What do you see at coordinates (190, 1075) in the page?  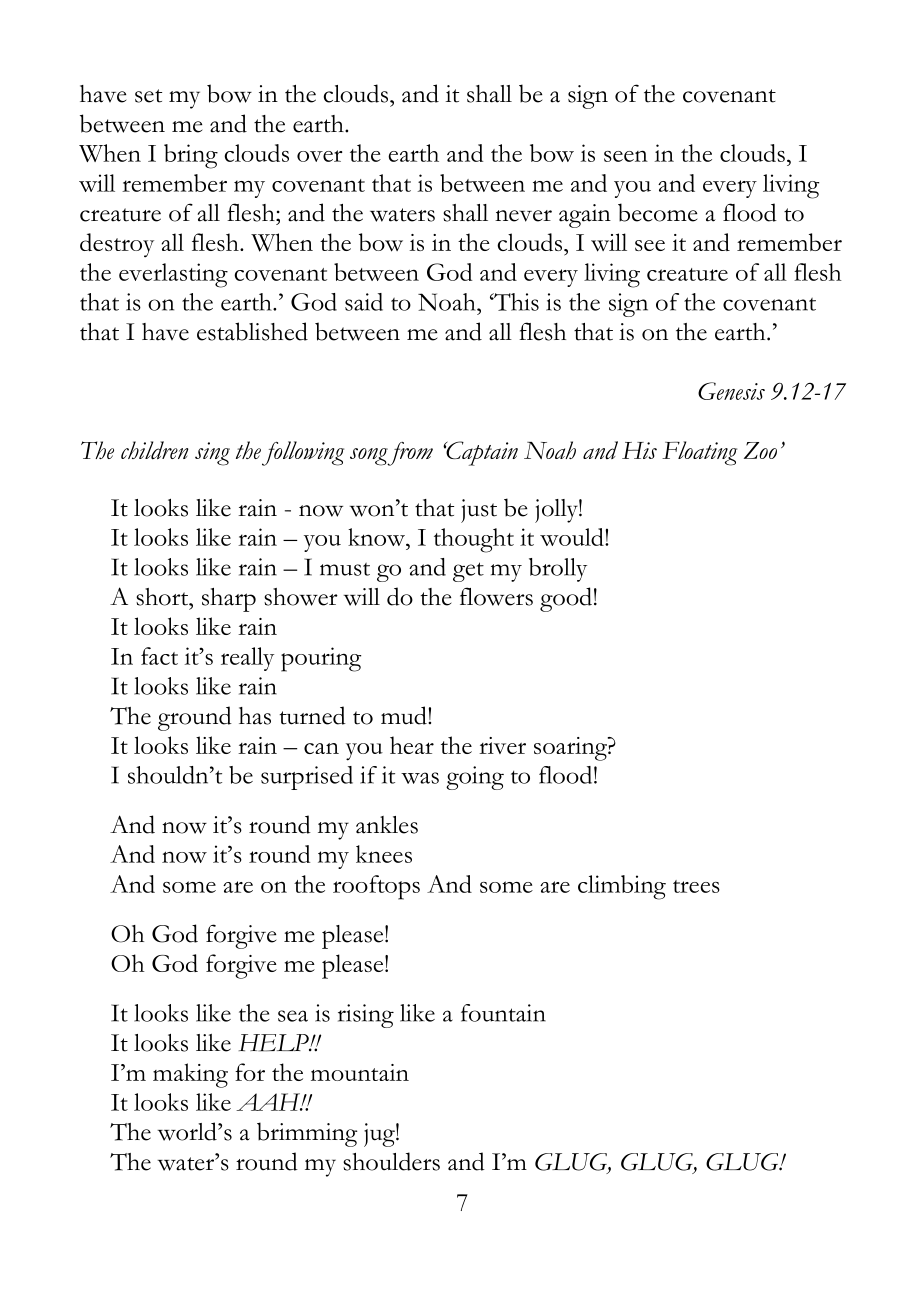 I see `making` at bounding box center [190, 1075].
